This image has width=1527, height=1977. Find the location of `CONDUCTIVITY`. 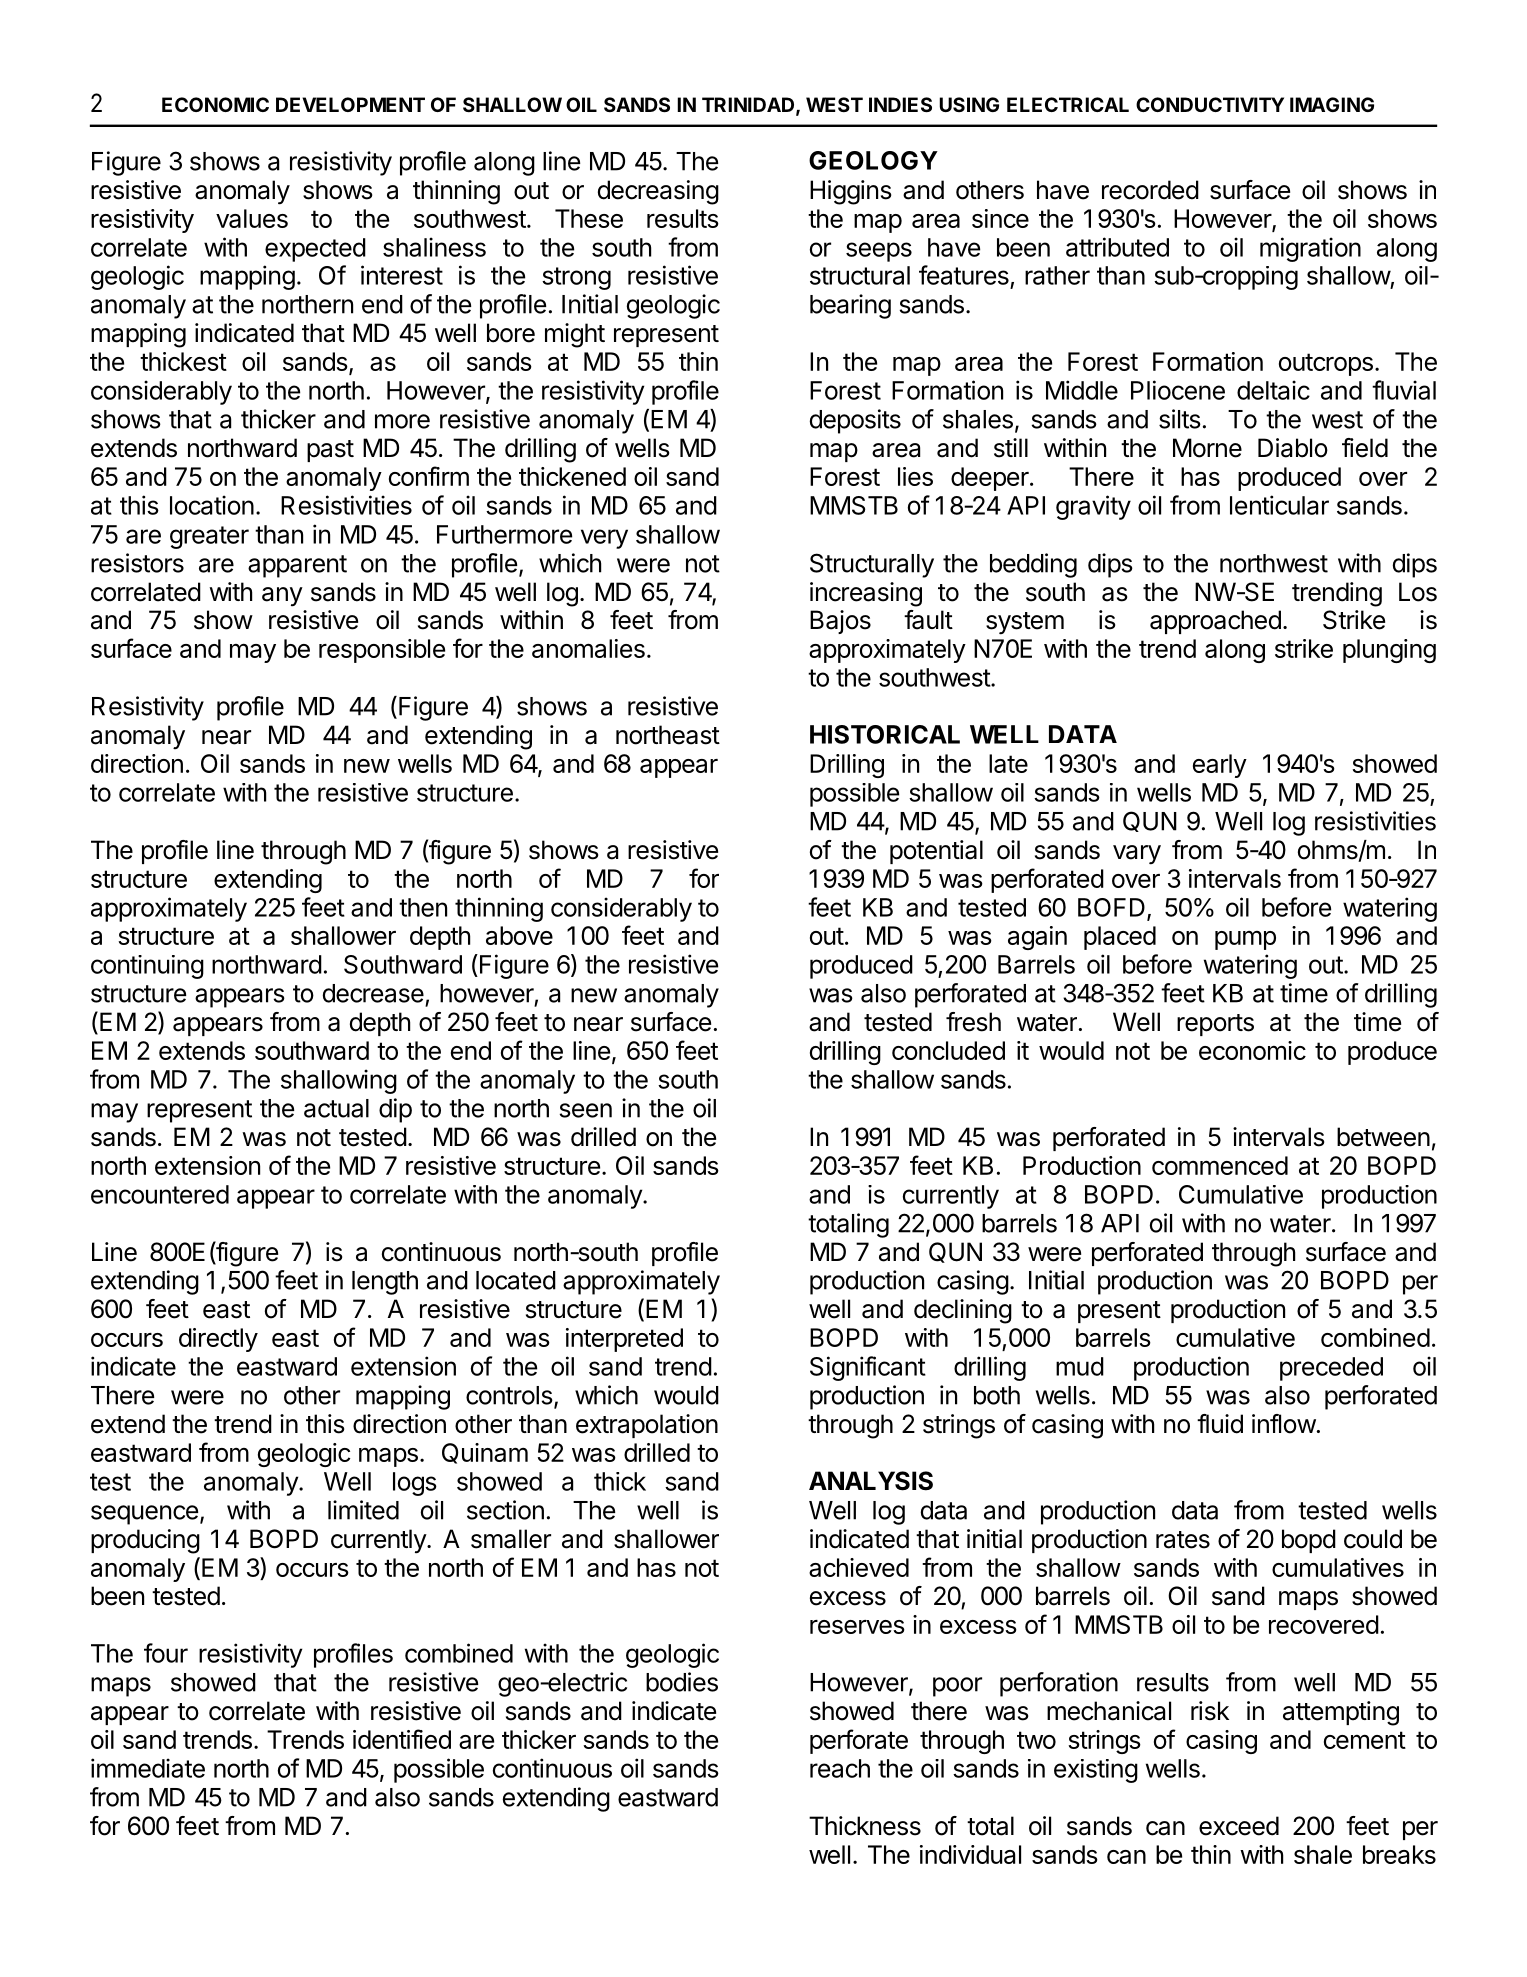

CONDUCTIVITY is located at coordinates (1210, 104).
